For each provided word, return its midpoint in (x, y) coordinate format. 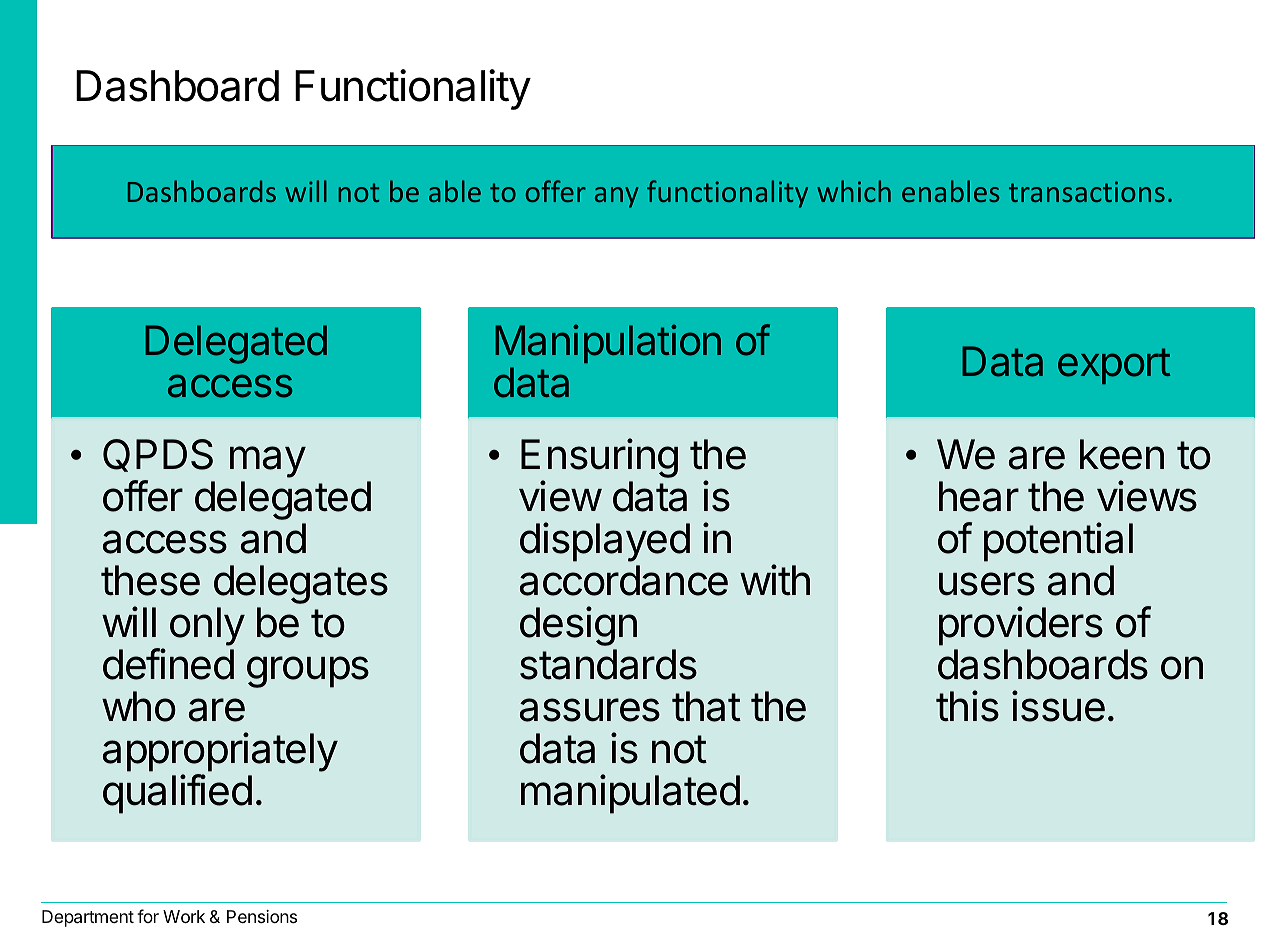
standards (608, 664)
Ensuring (599, 459)
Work (184, 916)
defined (168, 664)
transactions (1087, 191)
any (616, 197)
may (268, 462)
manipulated (630, 794)
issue (1058, 706)
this (967, 706)
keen (1122, 454)
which (854, 191)
